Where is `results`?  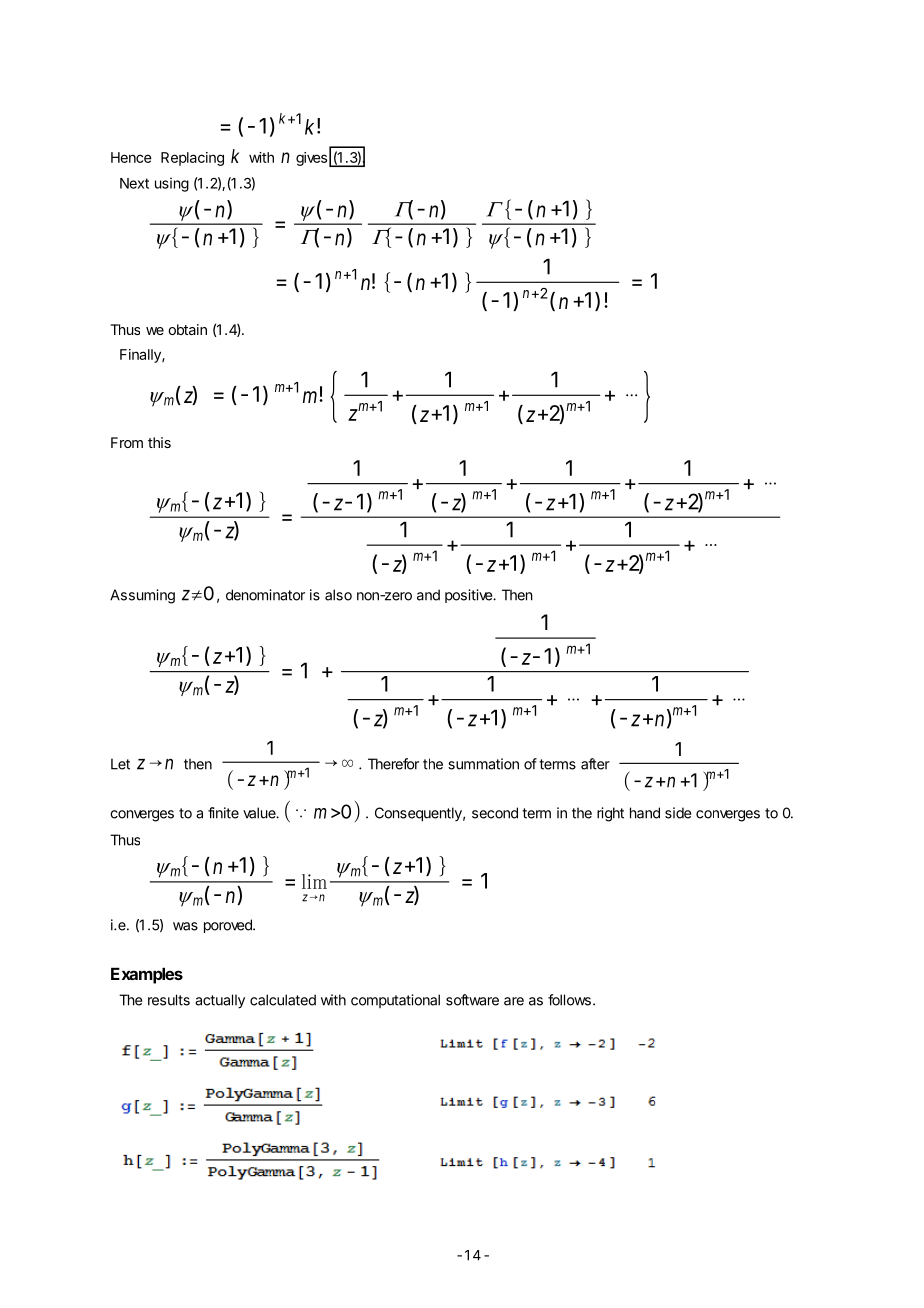 results is located at coordinates (169, 1000).
